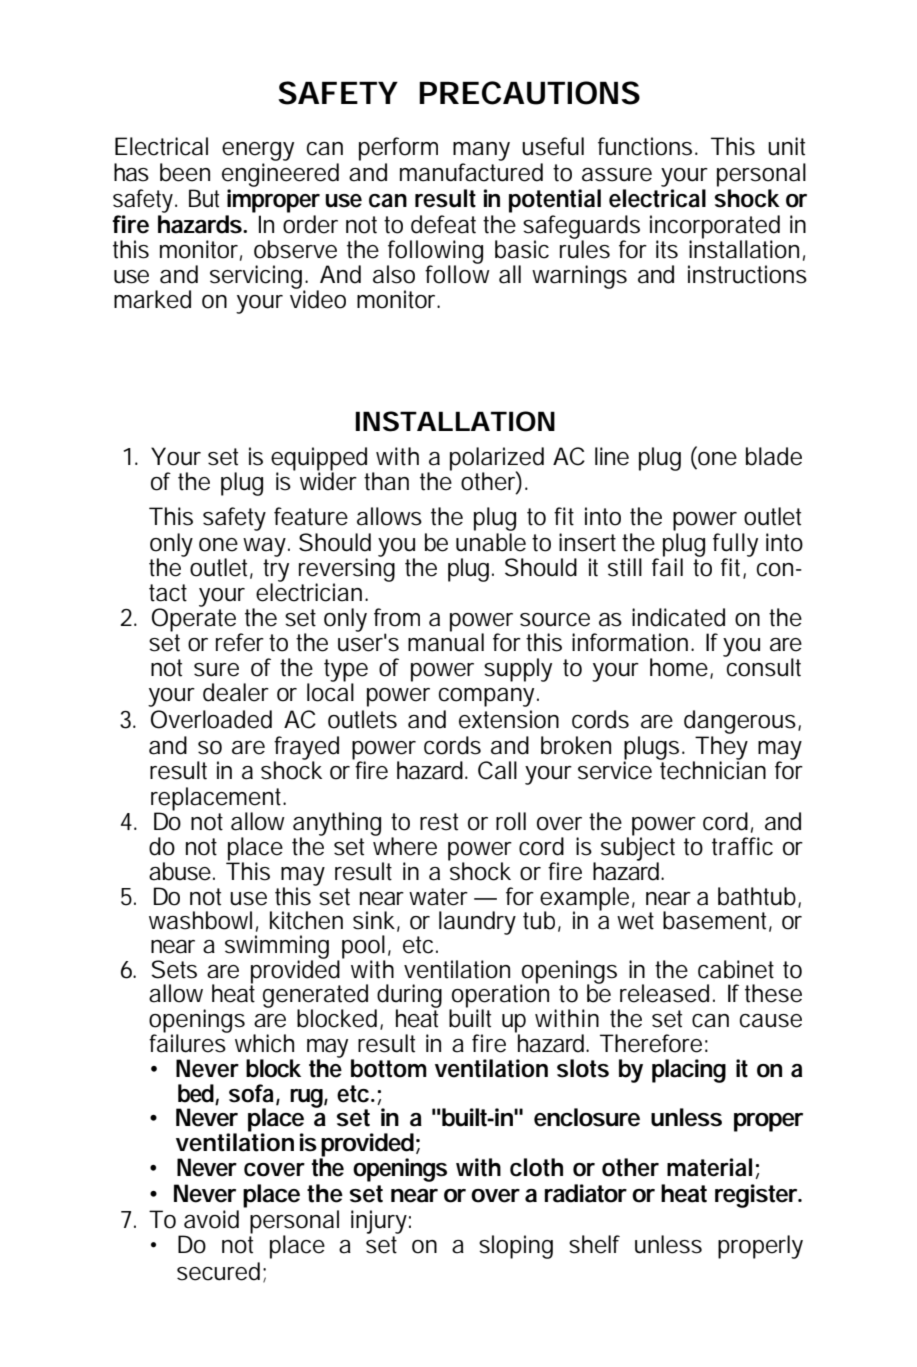 The width and height of the screenshot is (917, 1367). What do you see at coordinates (774, 456) in the screenshot?
I see `blade` at bounding box center [774, 456].
